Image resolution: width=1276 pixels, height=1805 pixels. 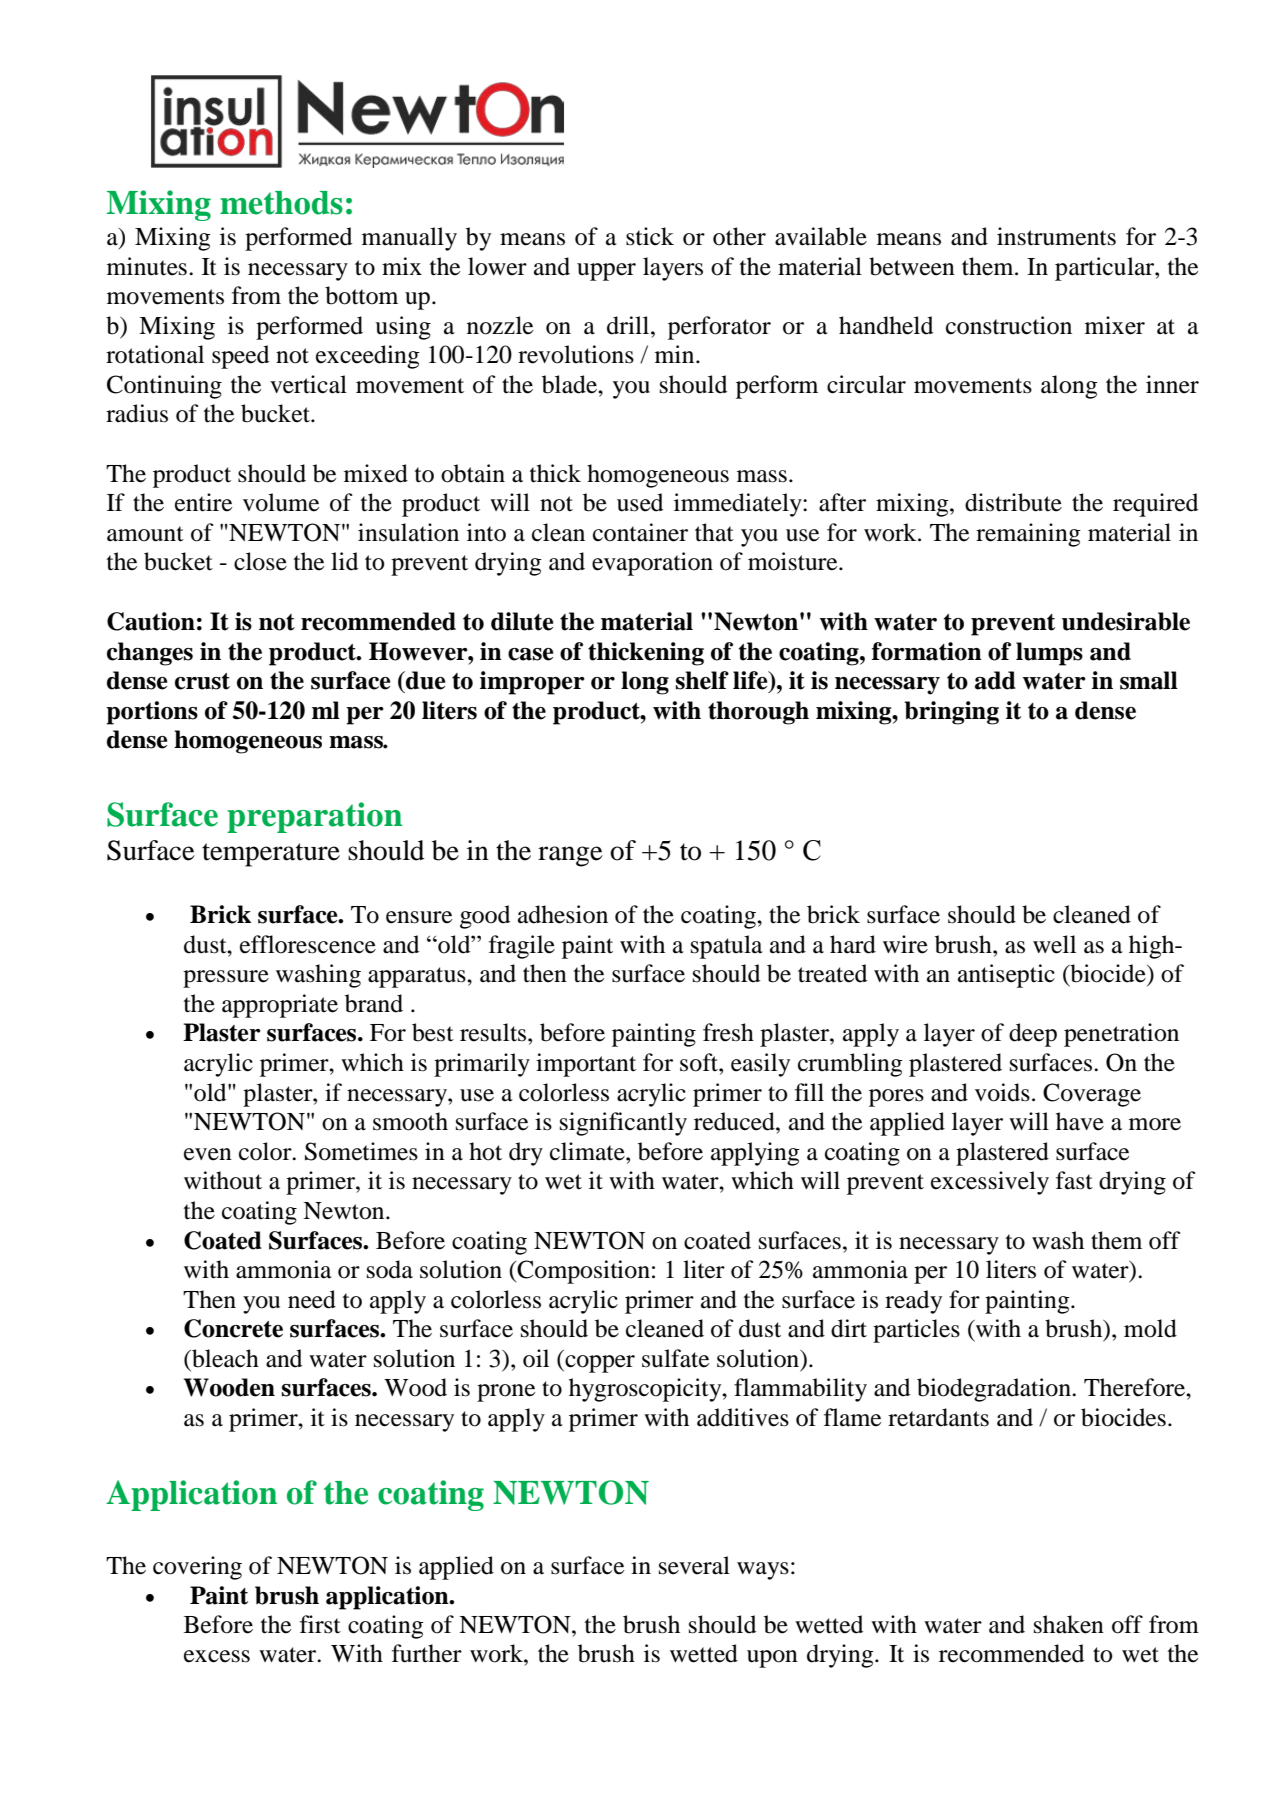 I want to click on remaining, so click(x=1028, y=535).
